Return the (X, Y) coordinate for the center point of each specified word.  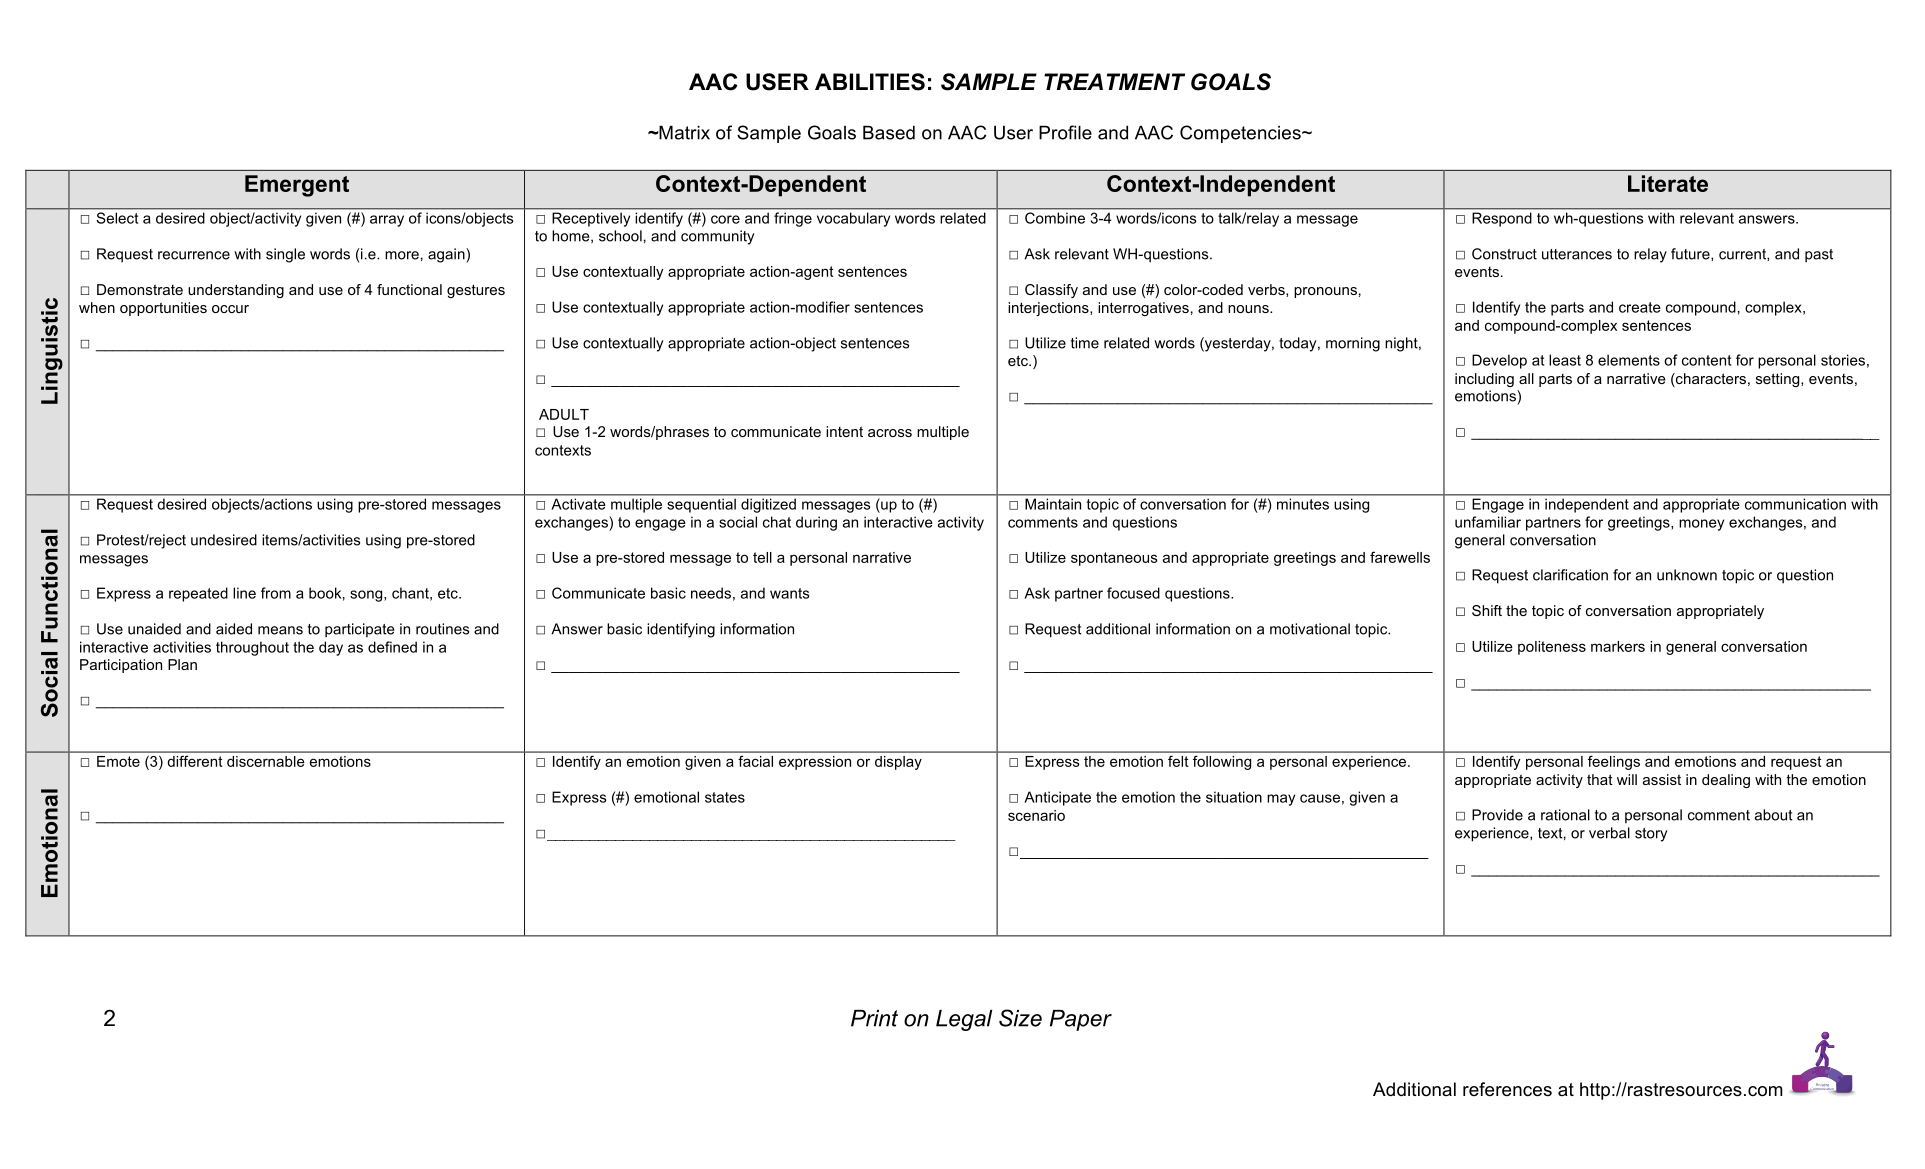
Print (874, 1018)
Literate (1668, 183)
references (1507, 1089)
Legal (964, 1020)
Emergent (297, 186)
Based (889, 132)
